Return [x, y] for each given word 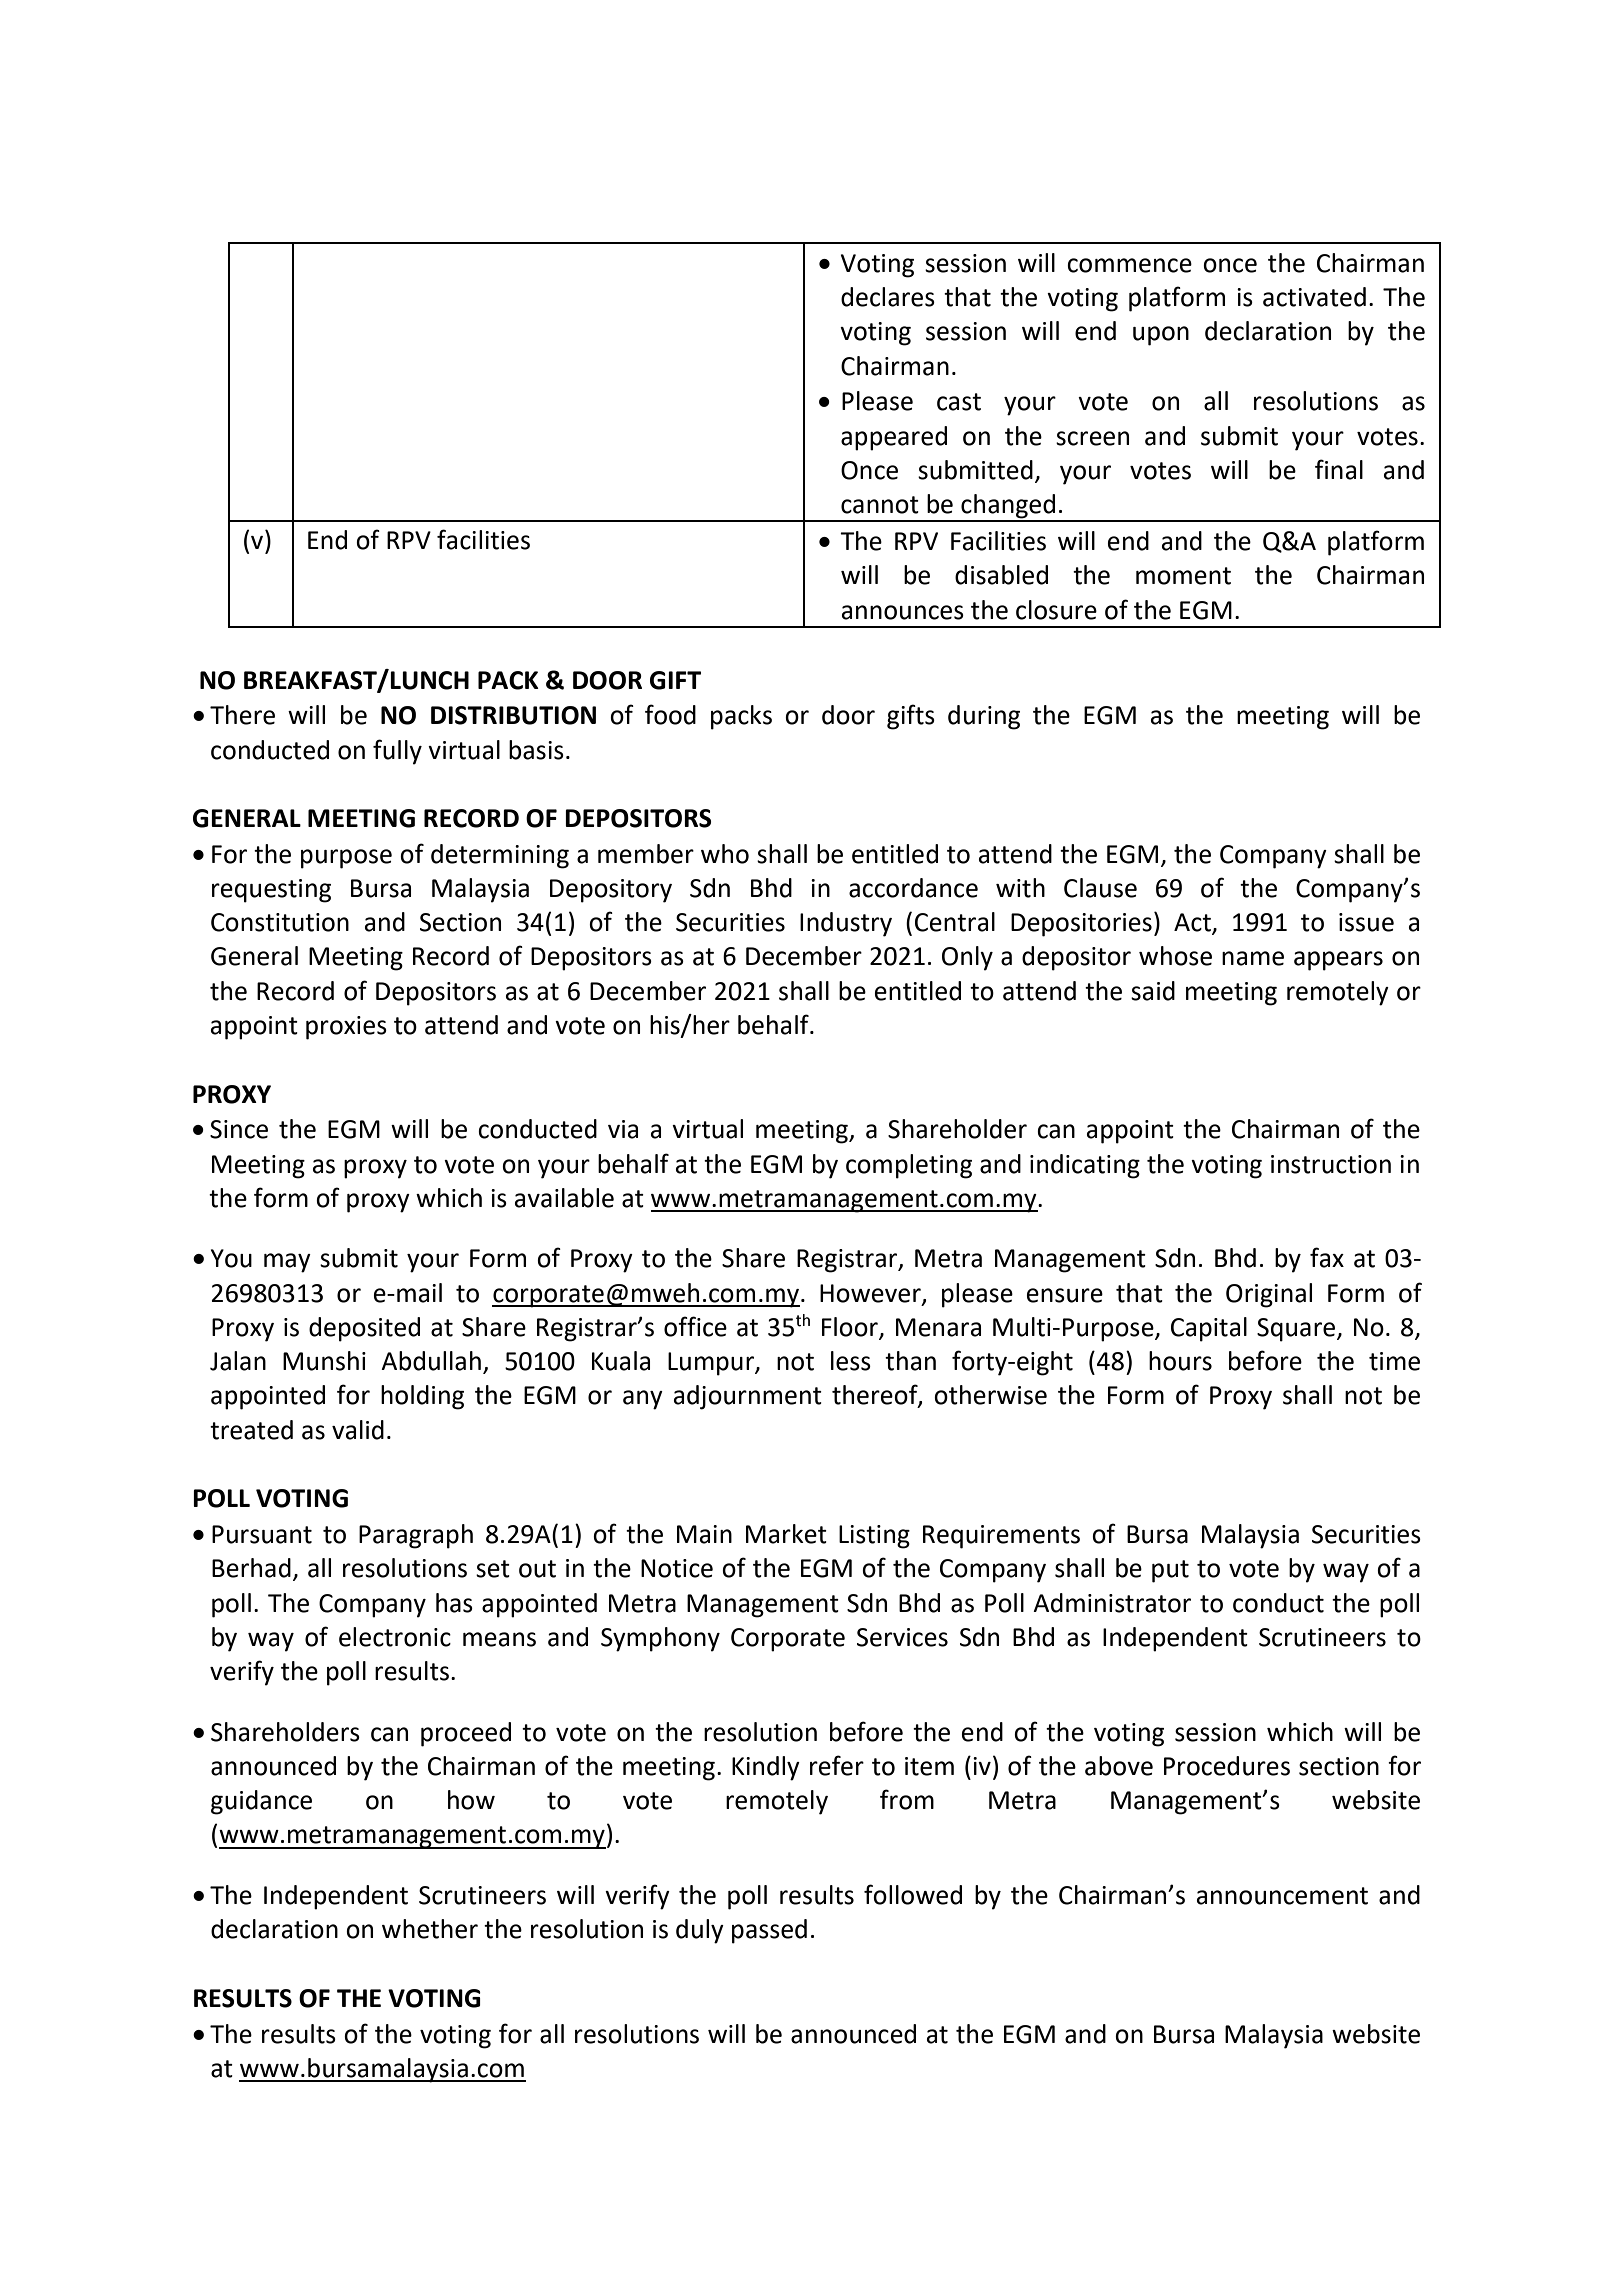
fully [397, 752]
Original [1269, 1295]
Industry [846, 924]
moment [1183, 576]
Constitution [280, 922]
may [287, 1263]
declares [888, 297]
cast [959, 402]
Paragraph [416, 1536]
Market [786, 1534]
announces [903, 612]
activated [1314, 297]
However [871, 1294]
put [1170, 1571]
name [1253, 958]
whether [430, 1929]
